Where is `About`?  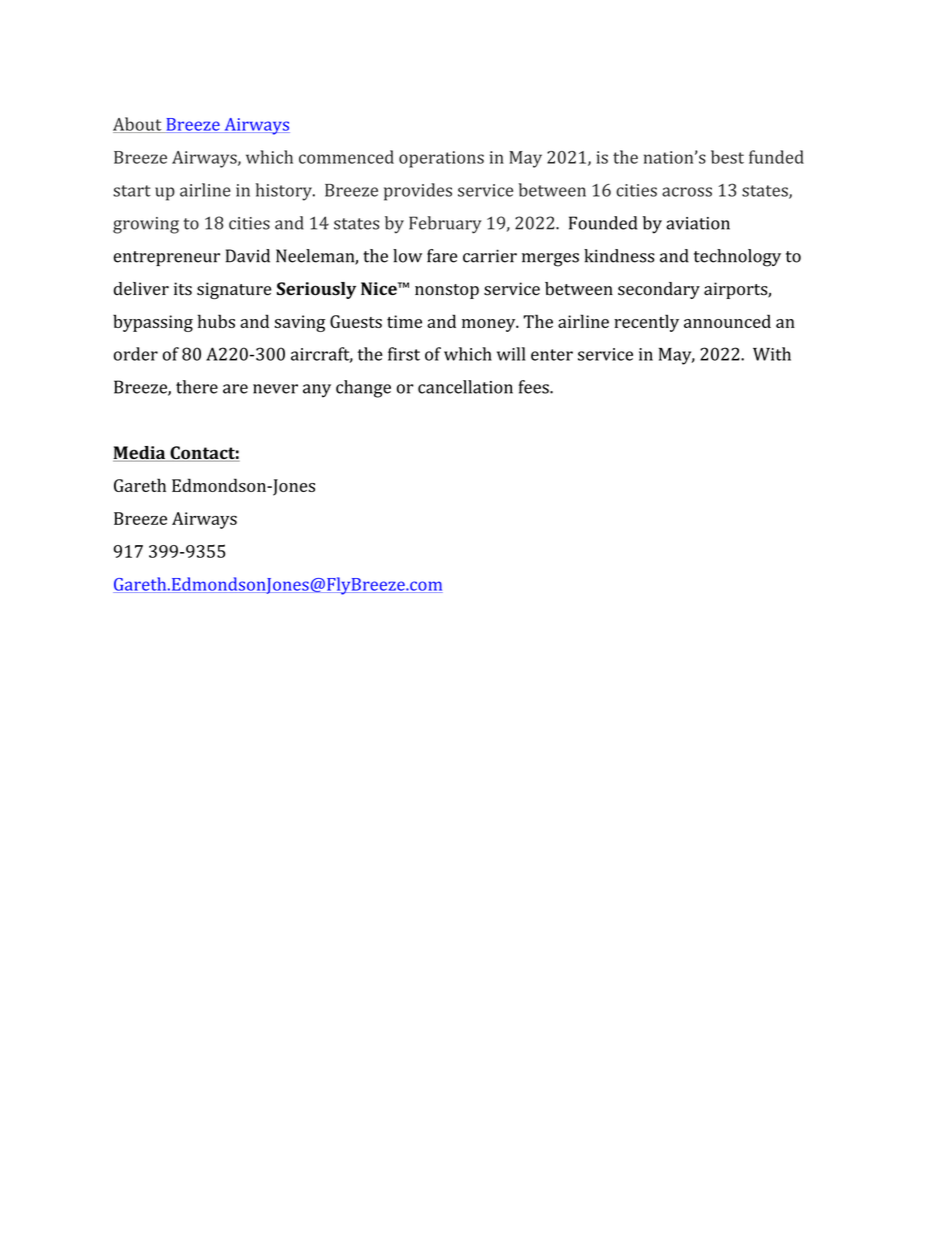 About is located at coordinates (138, 125).
